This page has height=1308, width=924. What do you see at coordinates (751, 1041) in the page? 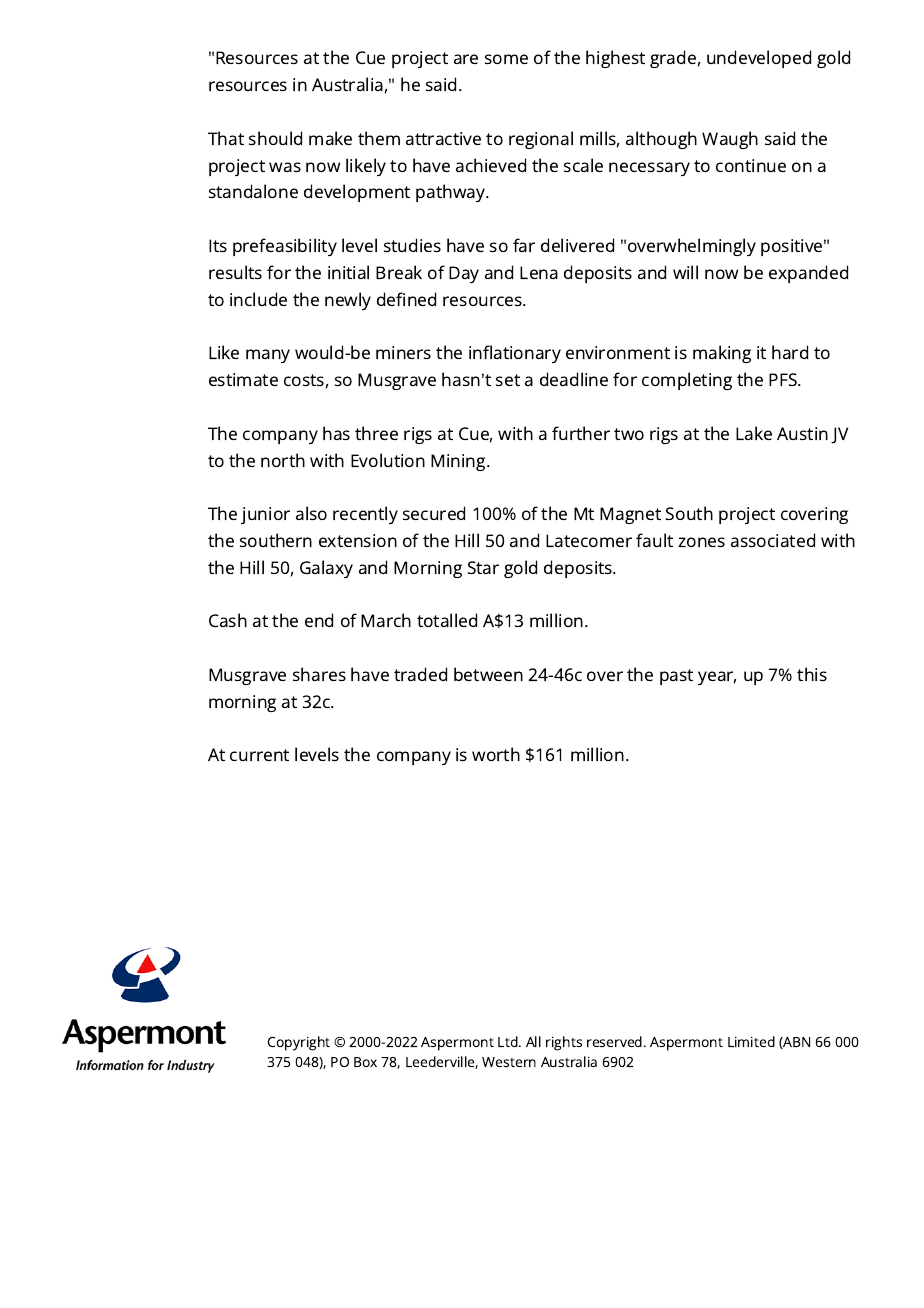
I see `Limited` at bounding box center [751, 1041].
